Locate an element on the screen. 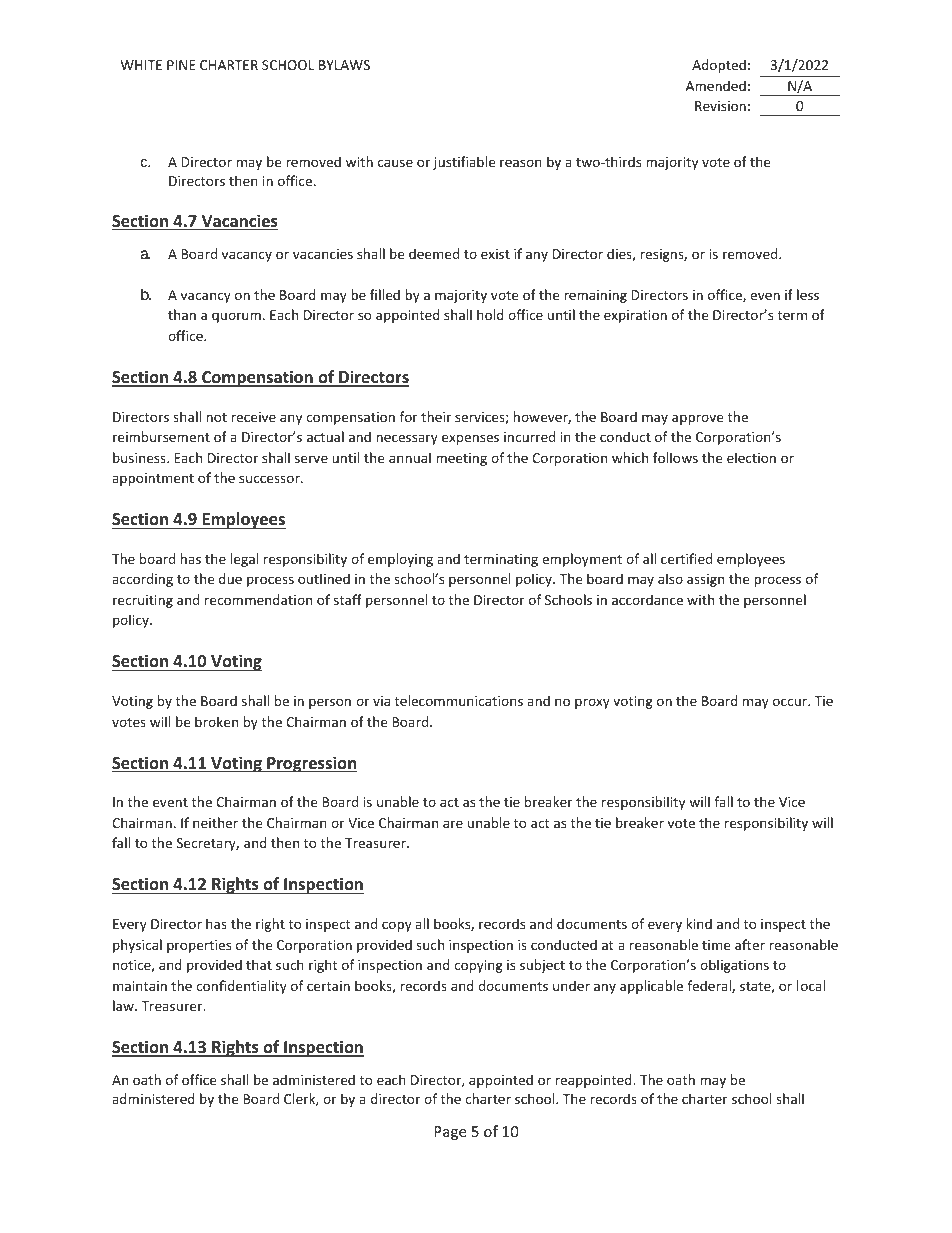  assign is located at coordinates (705, 580).
